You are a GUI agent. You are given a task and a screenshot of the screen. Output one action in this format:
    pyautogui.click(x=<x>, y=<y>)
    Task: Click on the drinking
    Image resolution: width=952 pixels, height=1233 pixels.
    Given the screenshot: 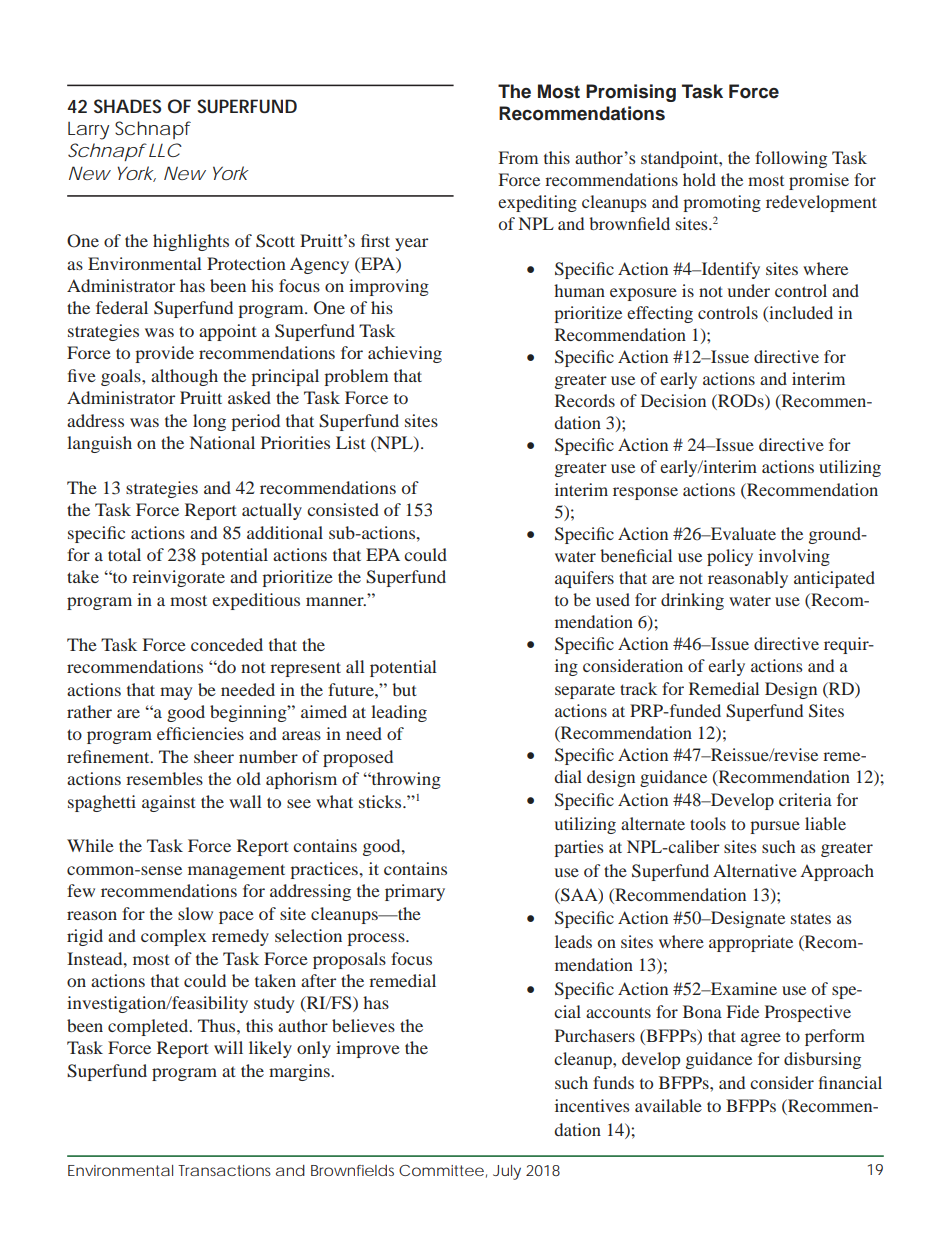 What is the action you would take?
    pyautogui.click(x=692, y=601)
